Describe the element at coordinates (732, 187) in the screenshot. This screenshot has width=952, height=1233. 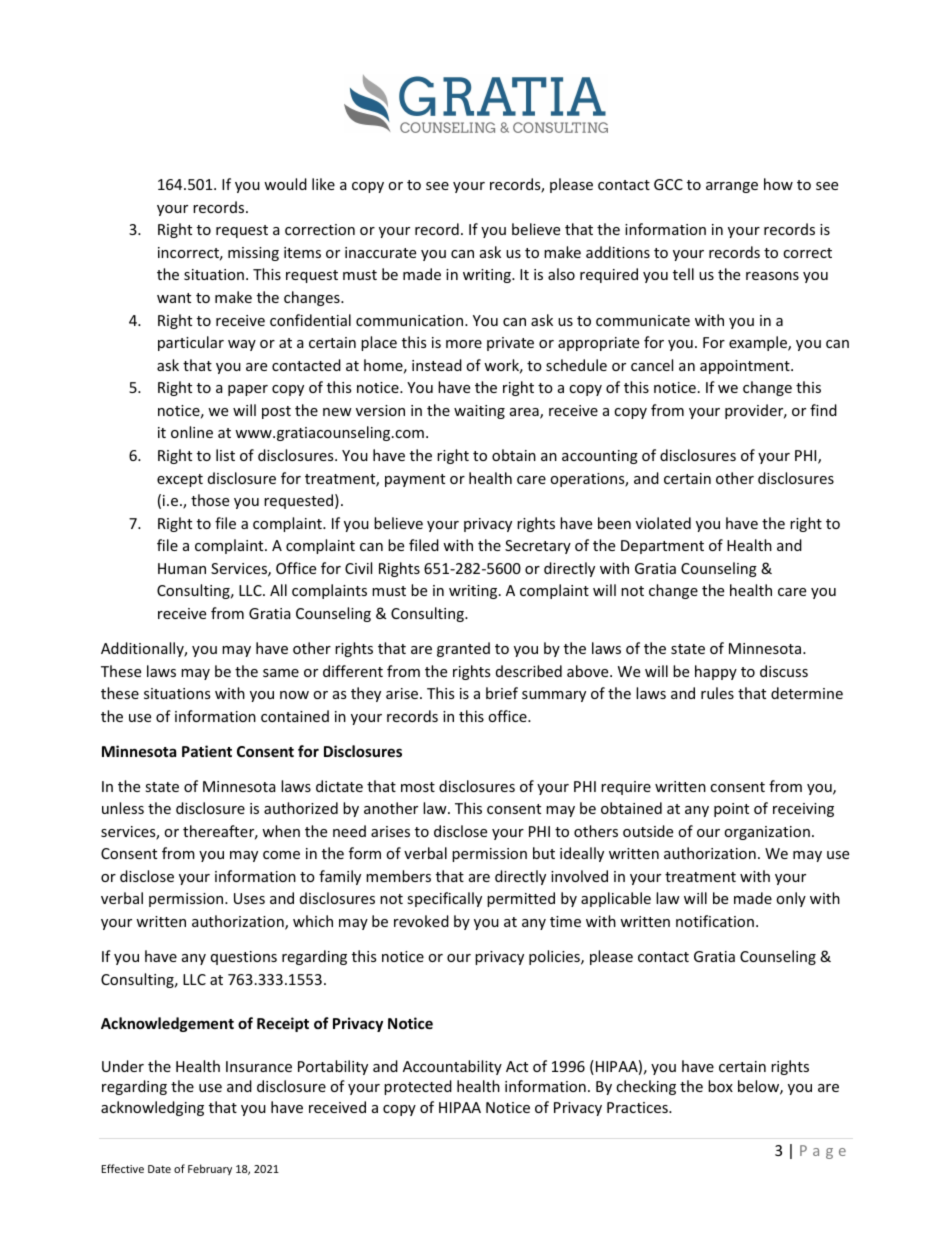
I see `arrange` at that location.
